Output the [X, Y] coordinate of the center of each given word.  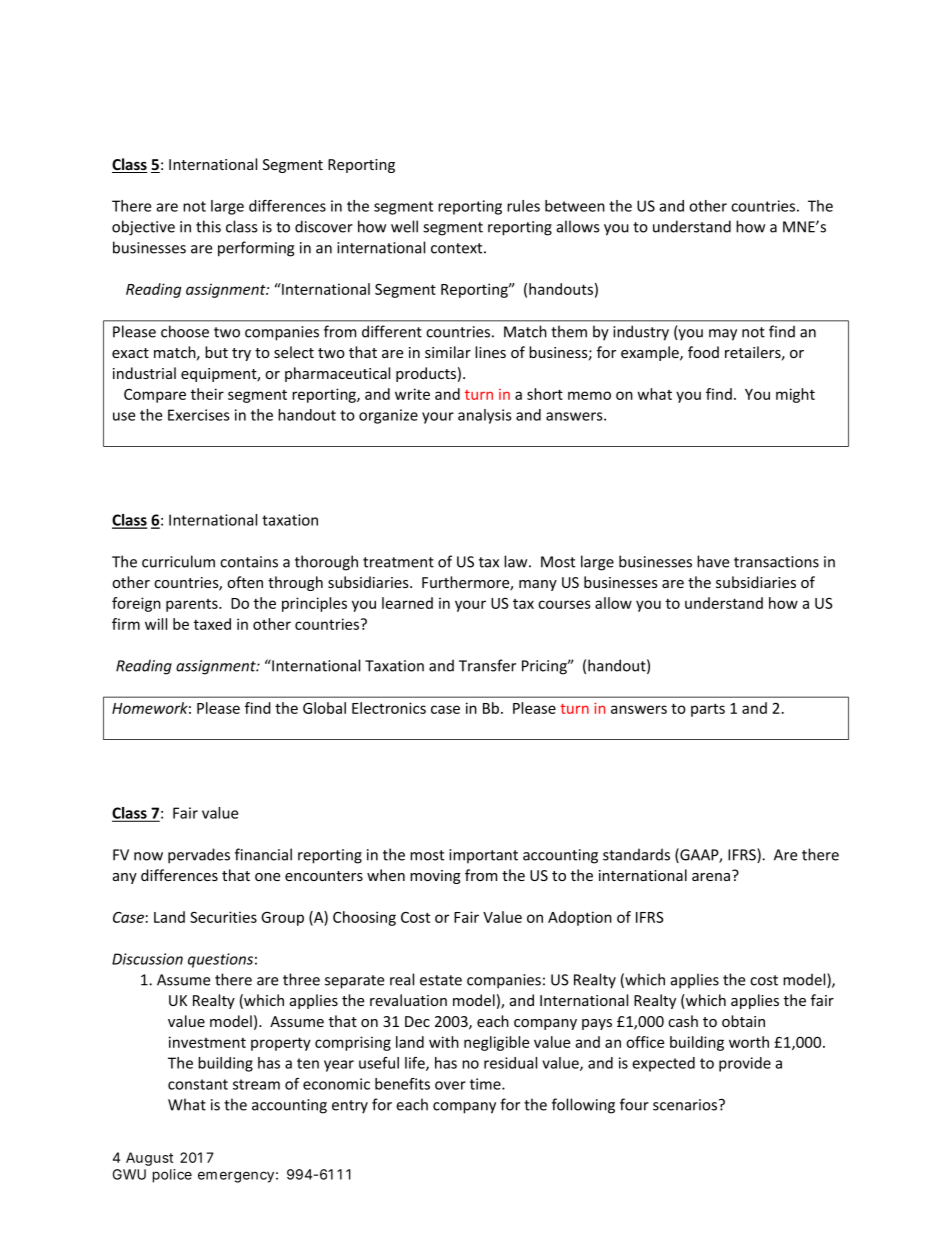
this [208, 226]
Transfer [487, 665]
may [723, 335]
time [486, 1084]
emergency [236, 1177]
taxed [212, 624]
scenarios [686, 1105]
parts [708, 710]
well [404, 226]
